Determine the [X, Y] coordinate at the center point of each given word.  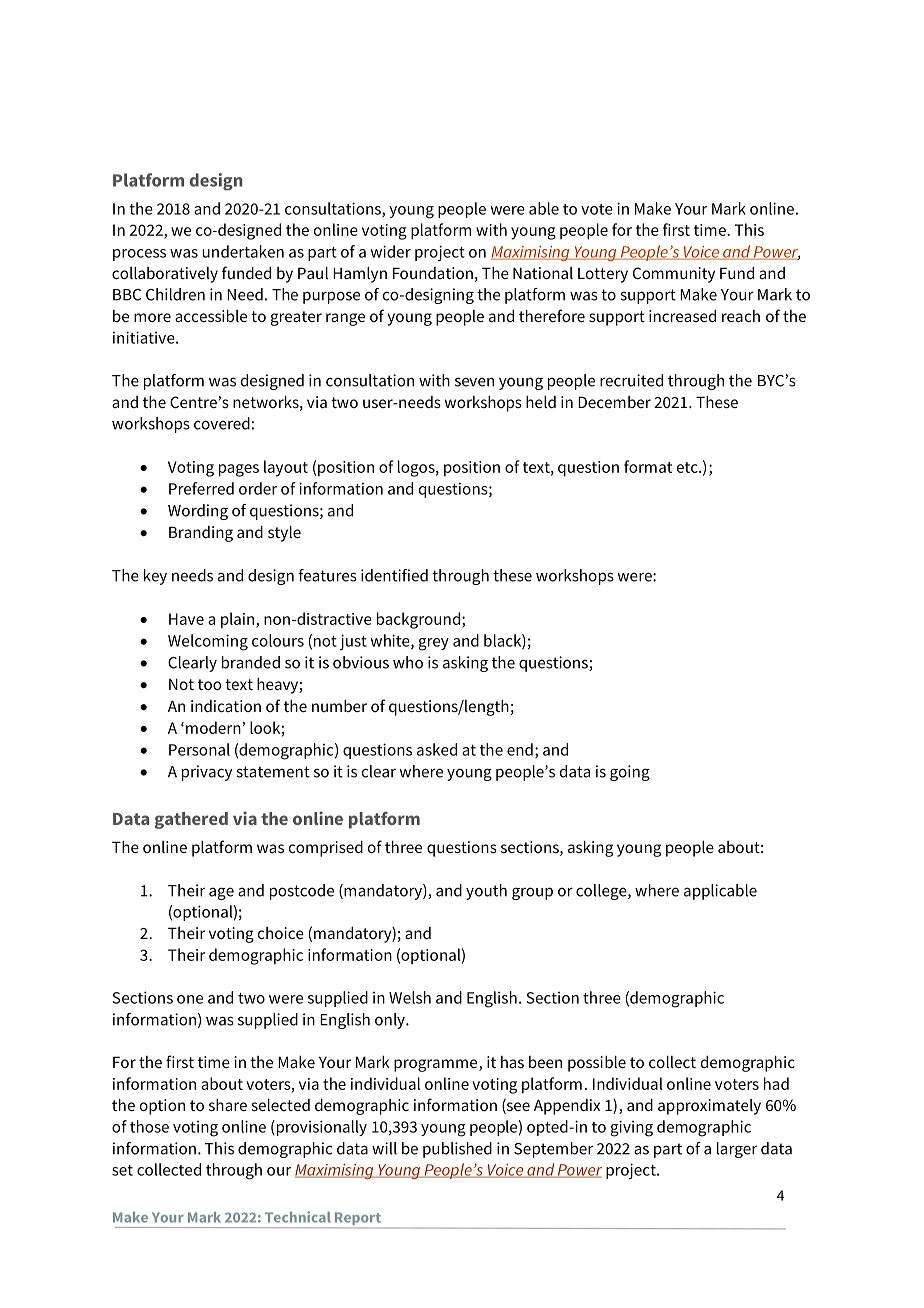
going [630, 773]
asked [437, 749]
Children [175, 294]
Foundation [433, 273]
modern [213, 727]
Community [674, 275]
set [122, 1170]
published [457, 1150]
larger [737, 1150]
